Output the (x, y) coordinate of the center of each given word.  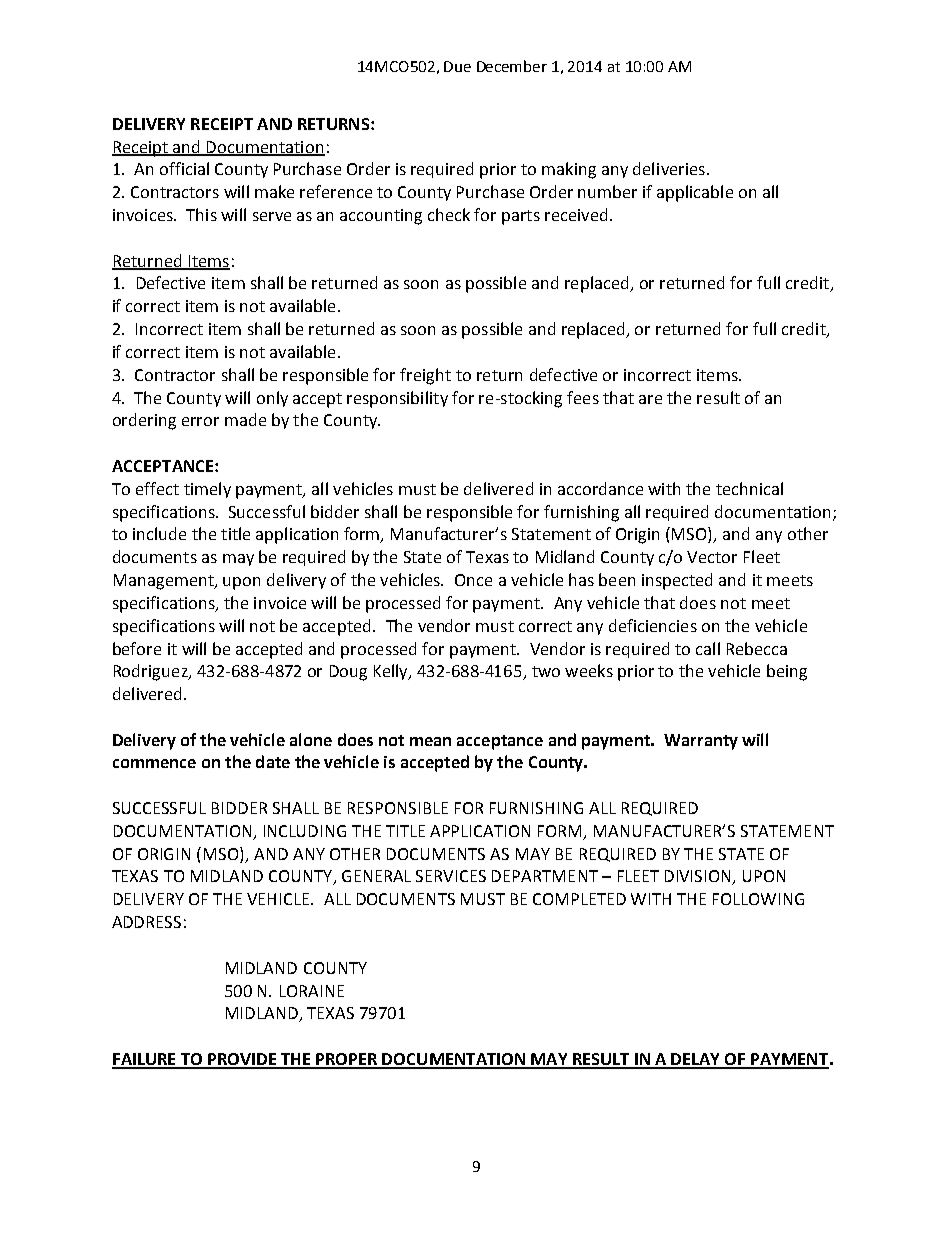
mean (430, 741)
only (272, 399)
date (273, 761)
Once (473, 580)
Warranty (701, 742)
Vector (712, 557)
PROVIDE (242, 1060)
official (184, 168)
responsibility (397, 399)
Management (165, 582)
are (650, 399)
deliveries (669, 168)
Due (457, 66)
